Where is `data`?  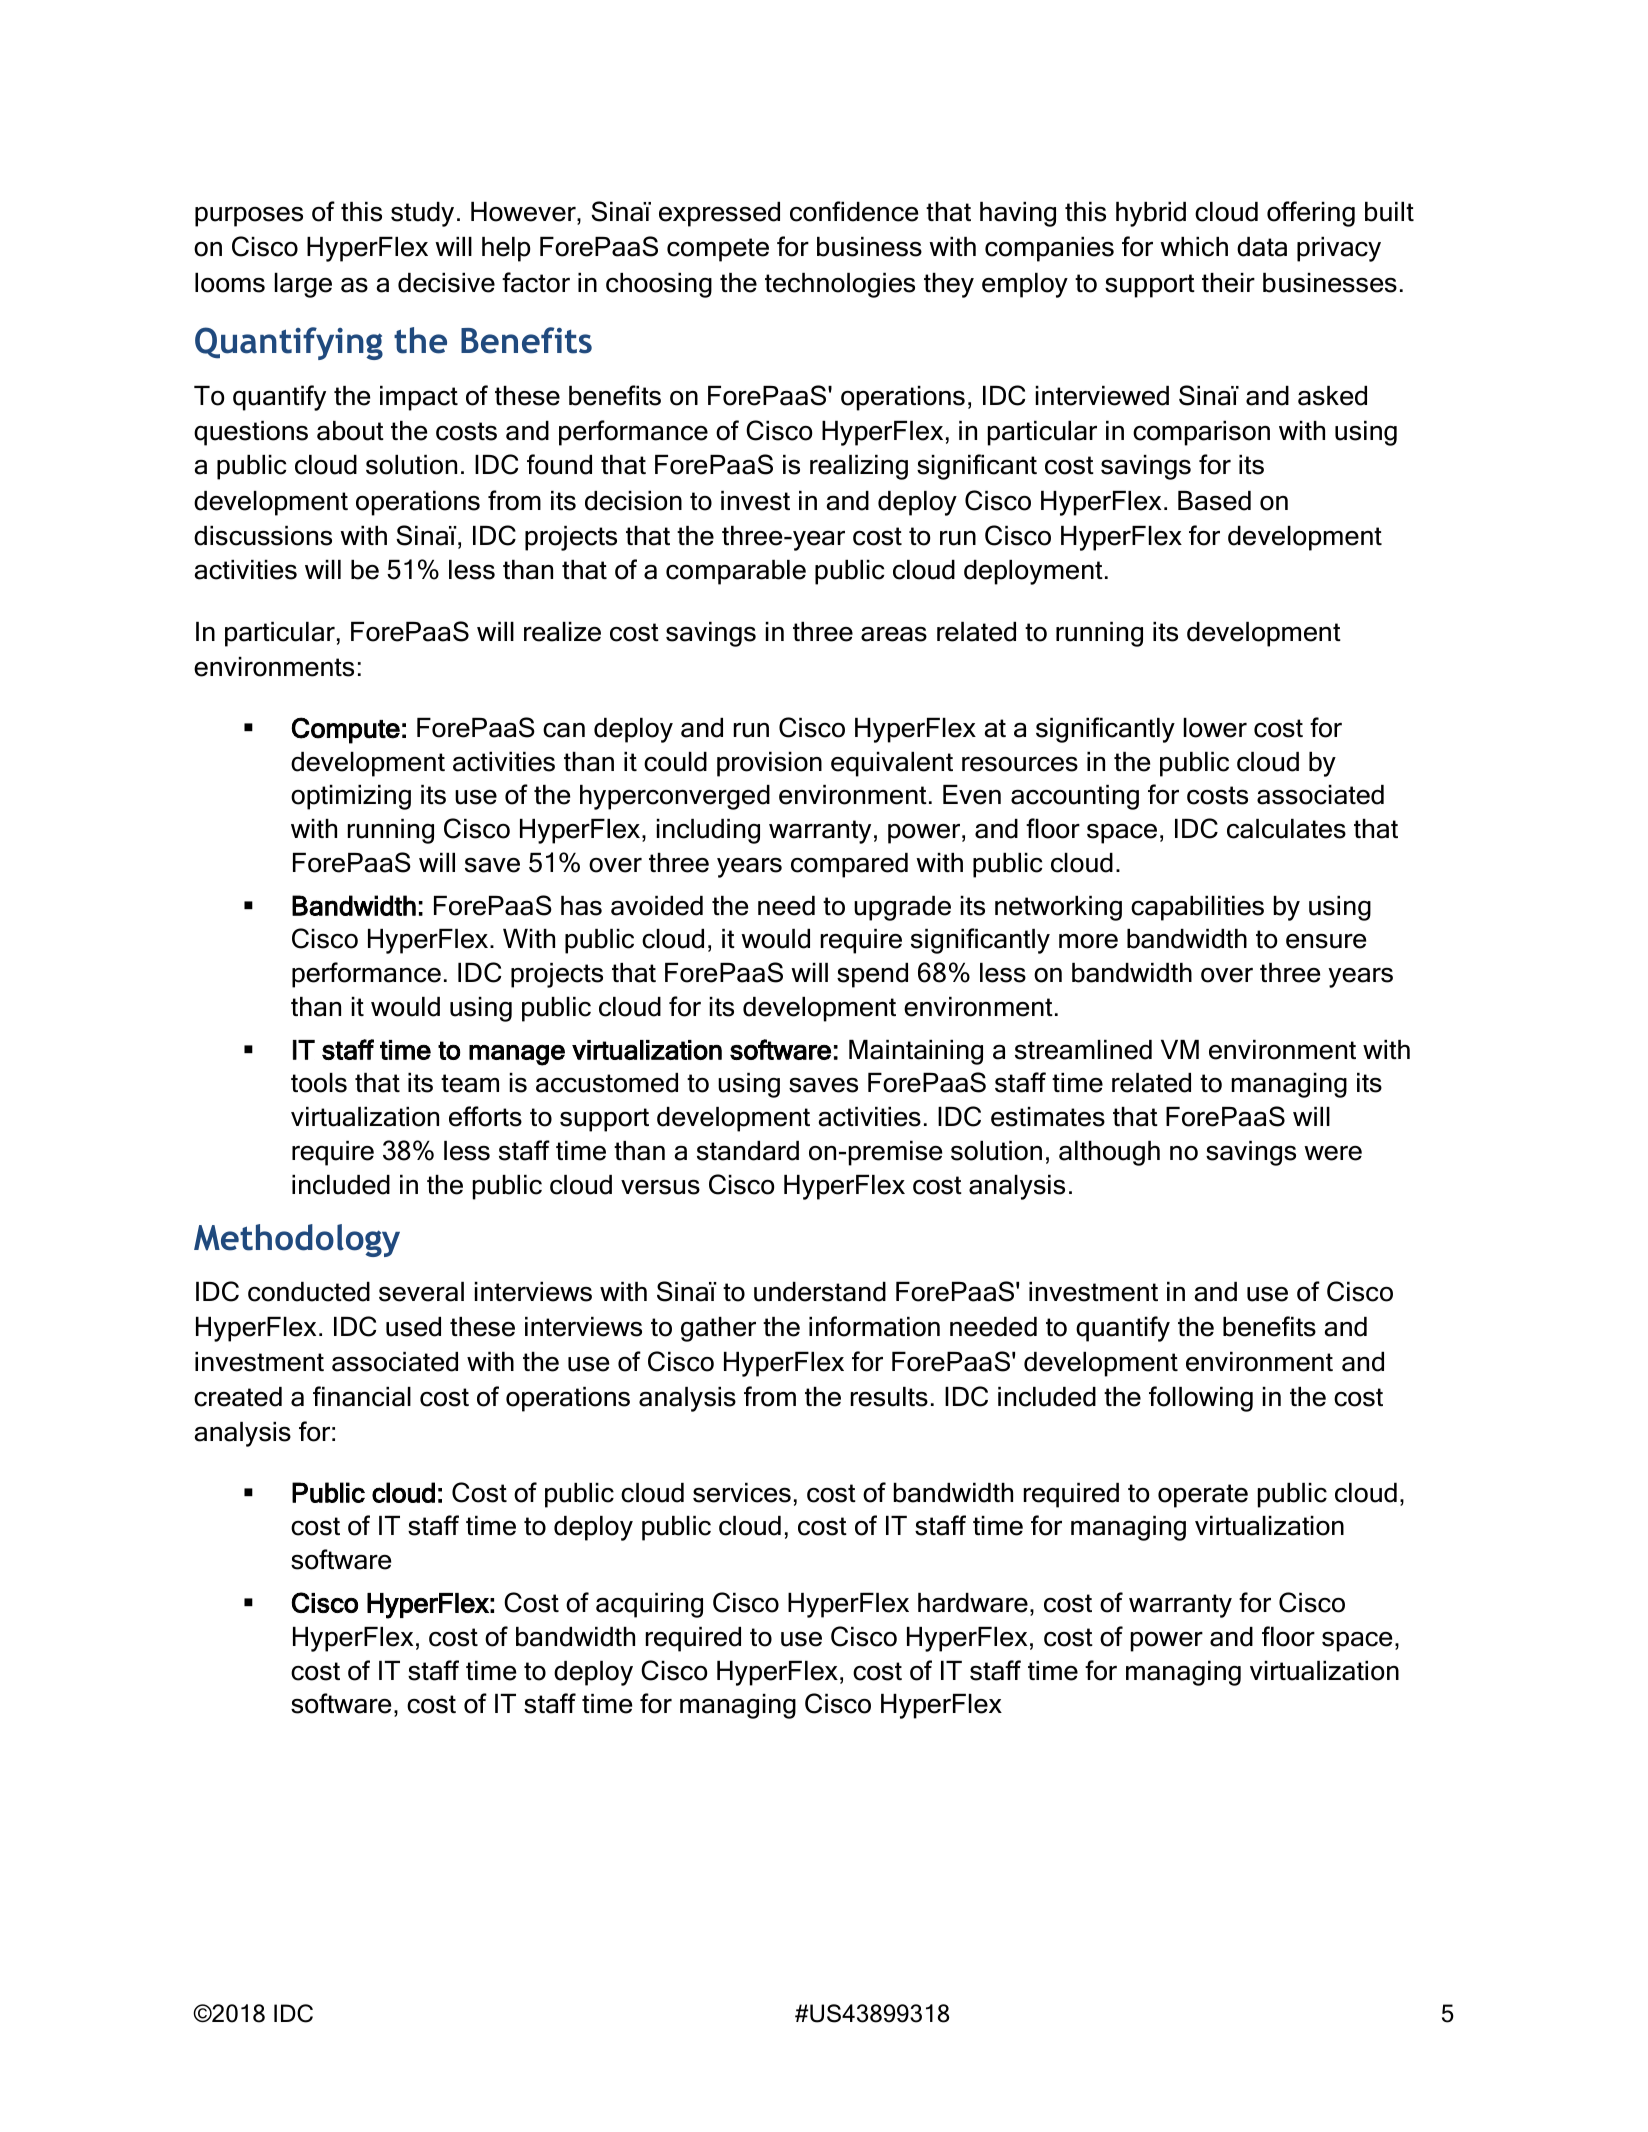
data is located at coordinates (1262, 247).
